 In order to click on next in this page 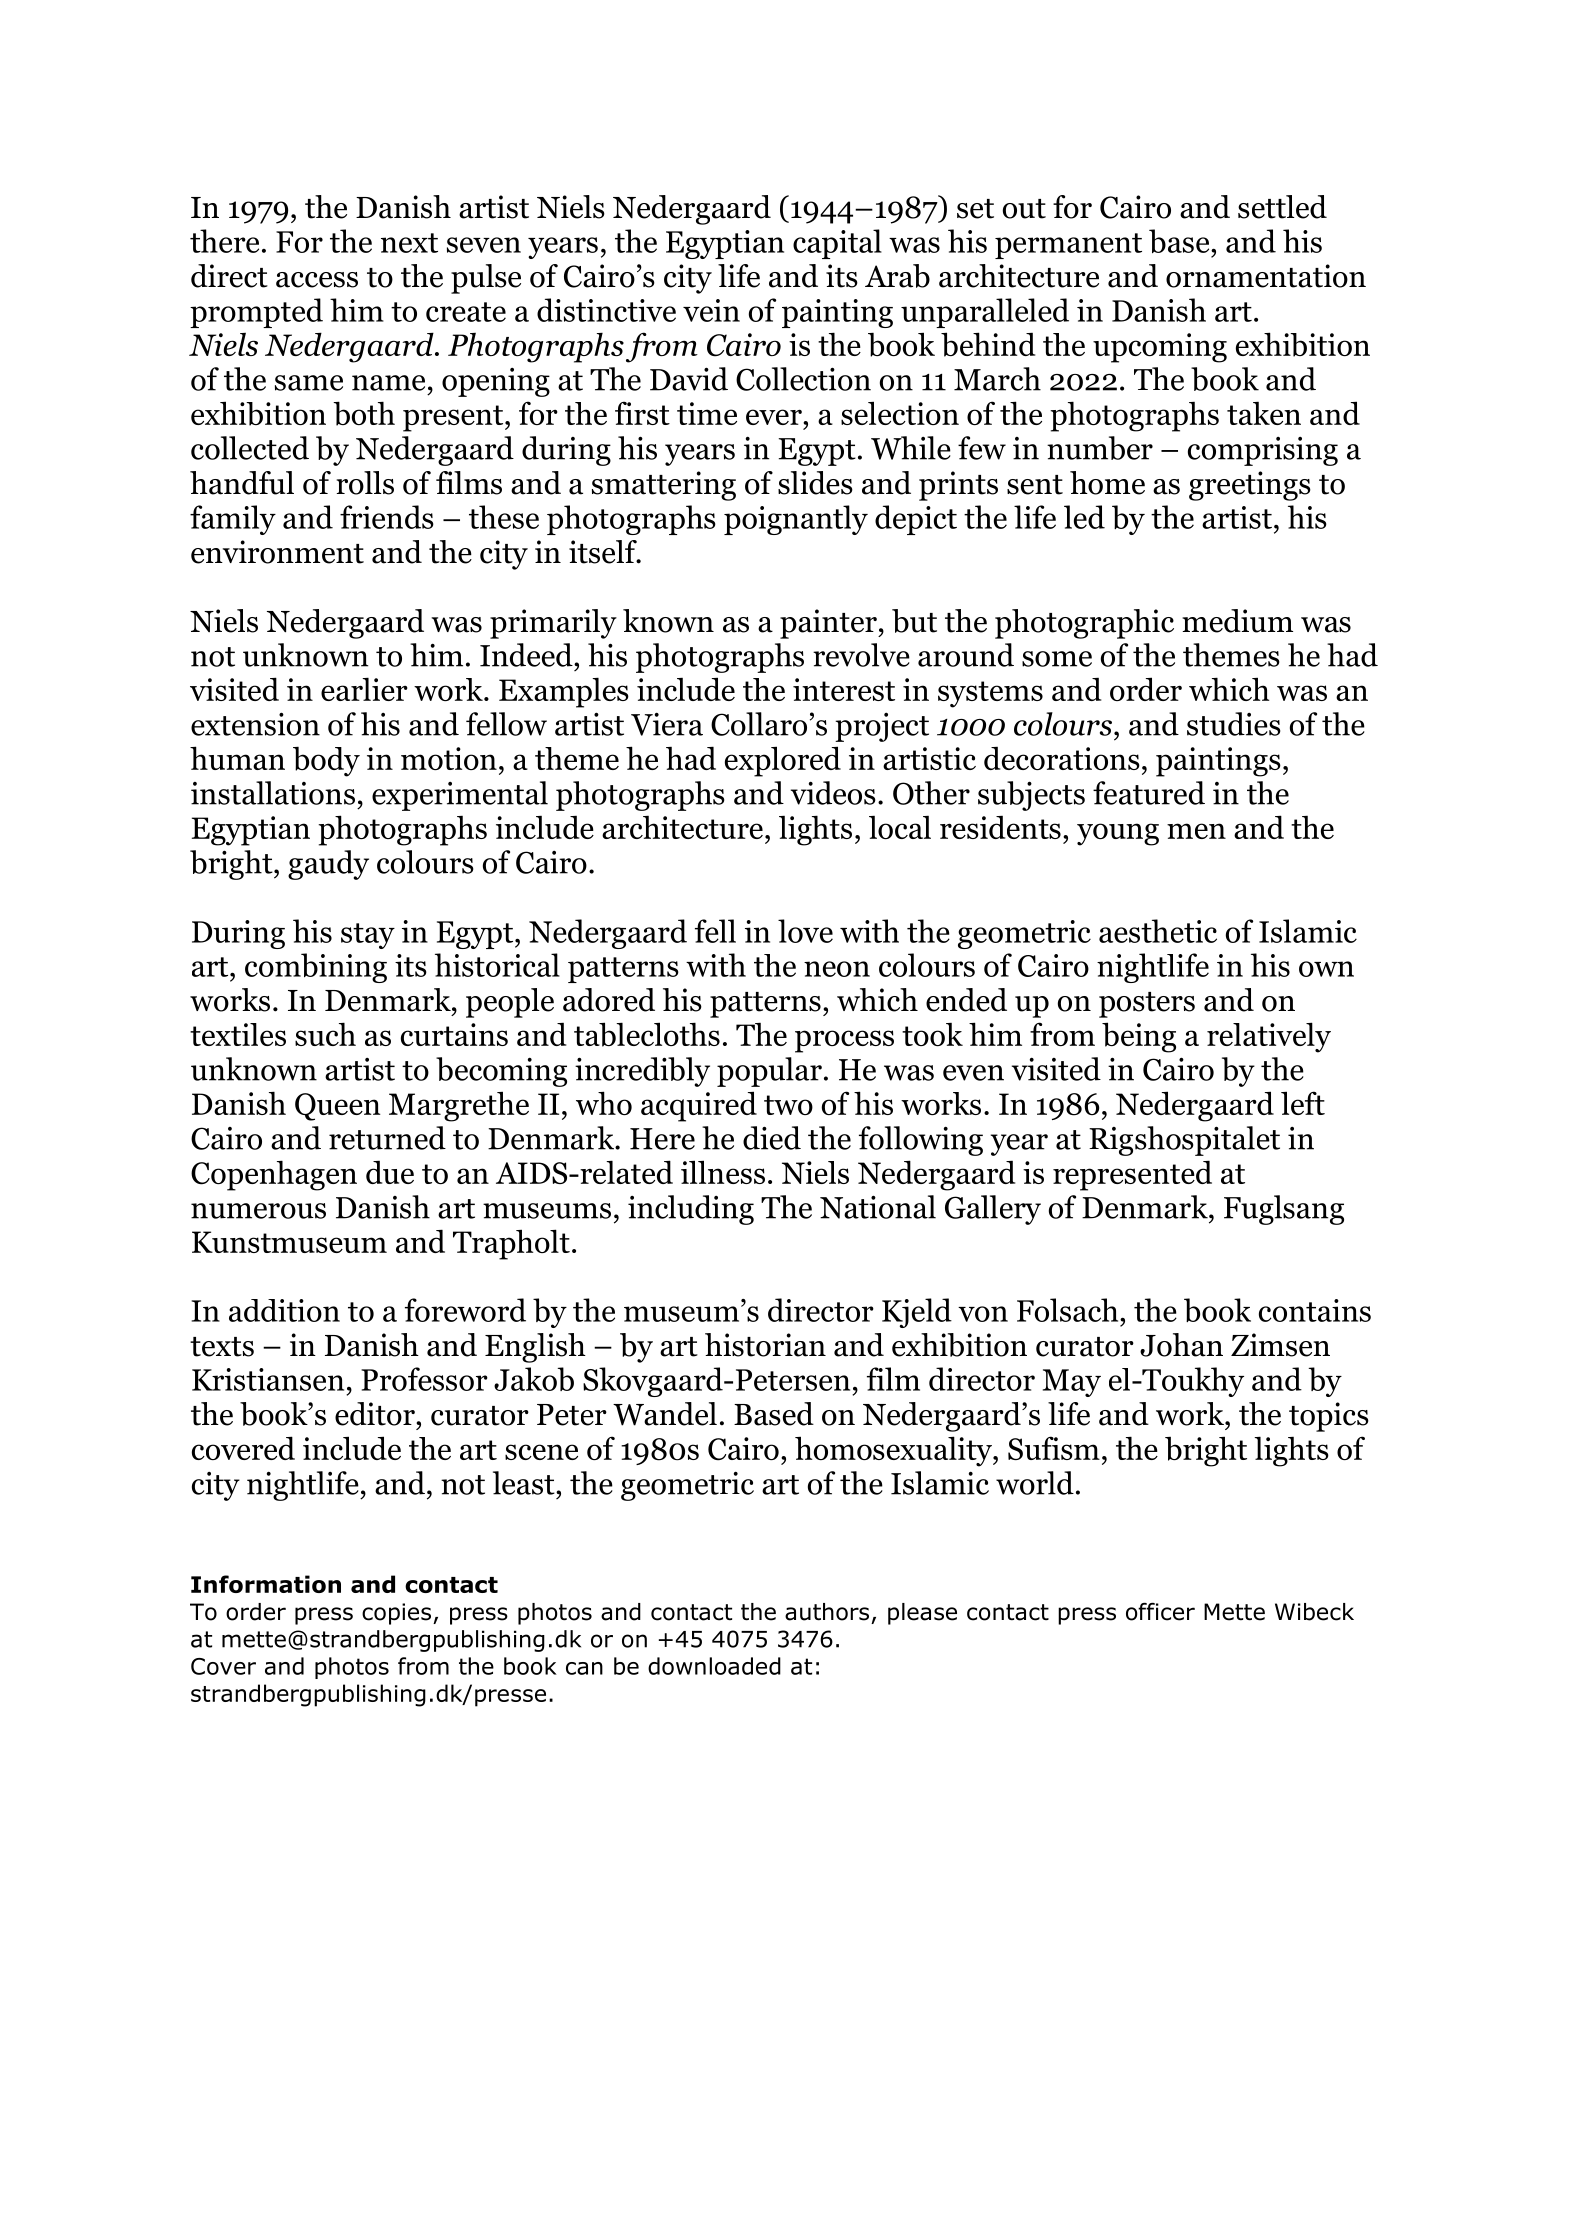, I will do `click(409, 243)`.
